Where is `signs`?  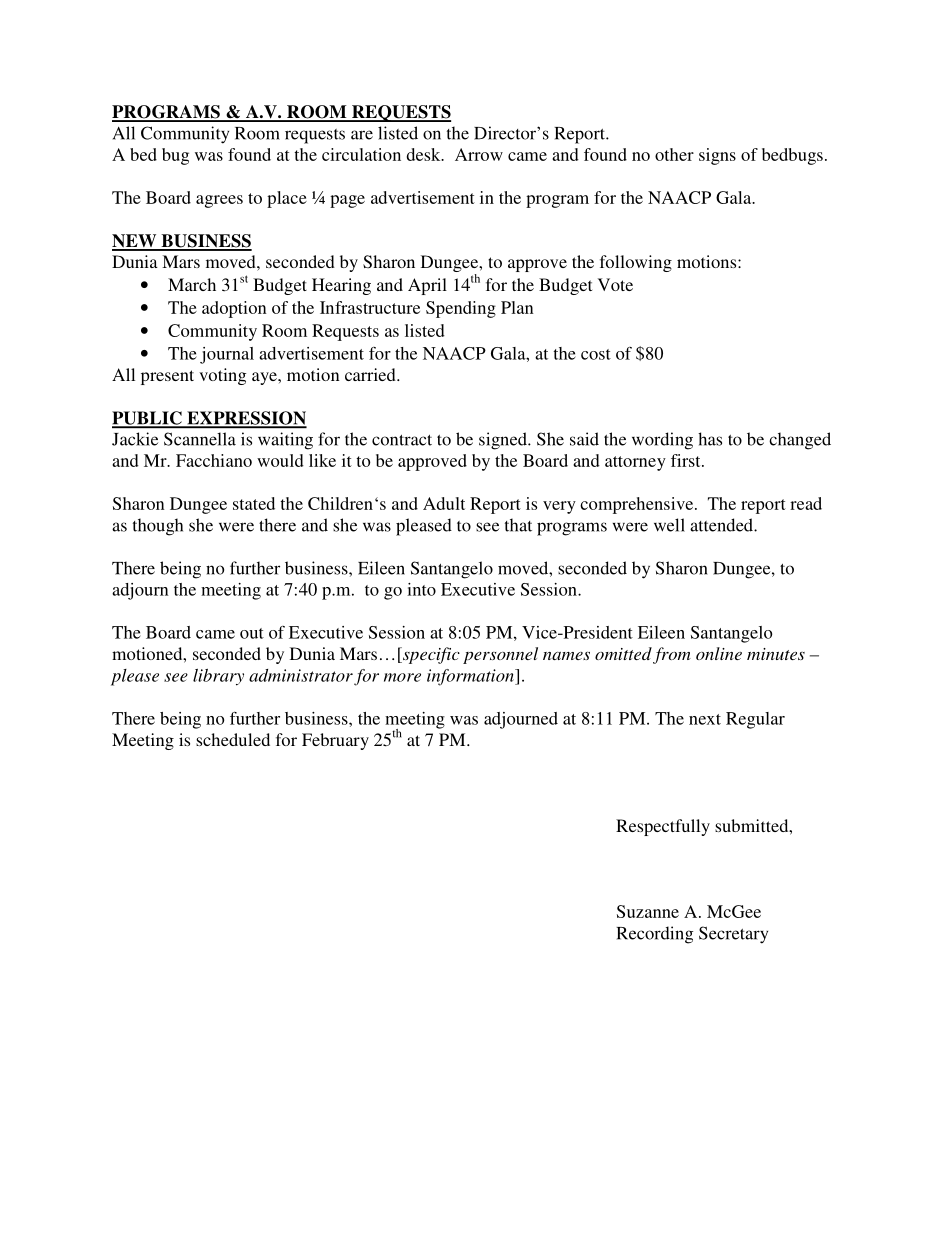
signs is located at coordinates (717, 156).
